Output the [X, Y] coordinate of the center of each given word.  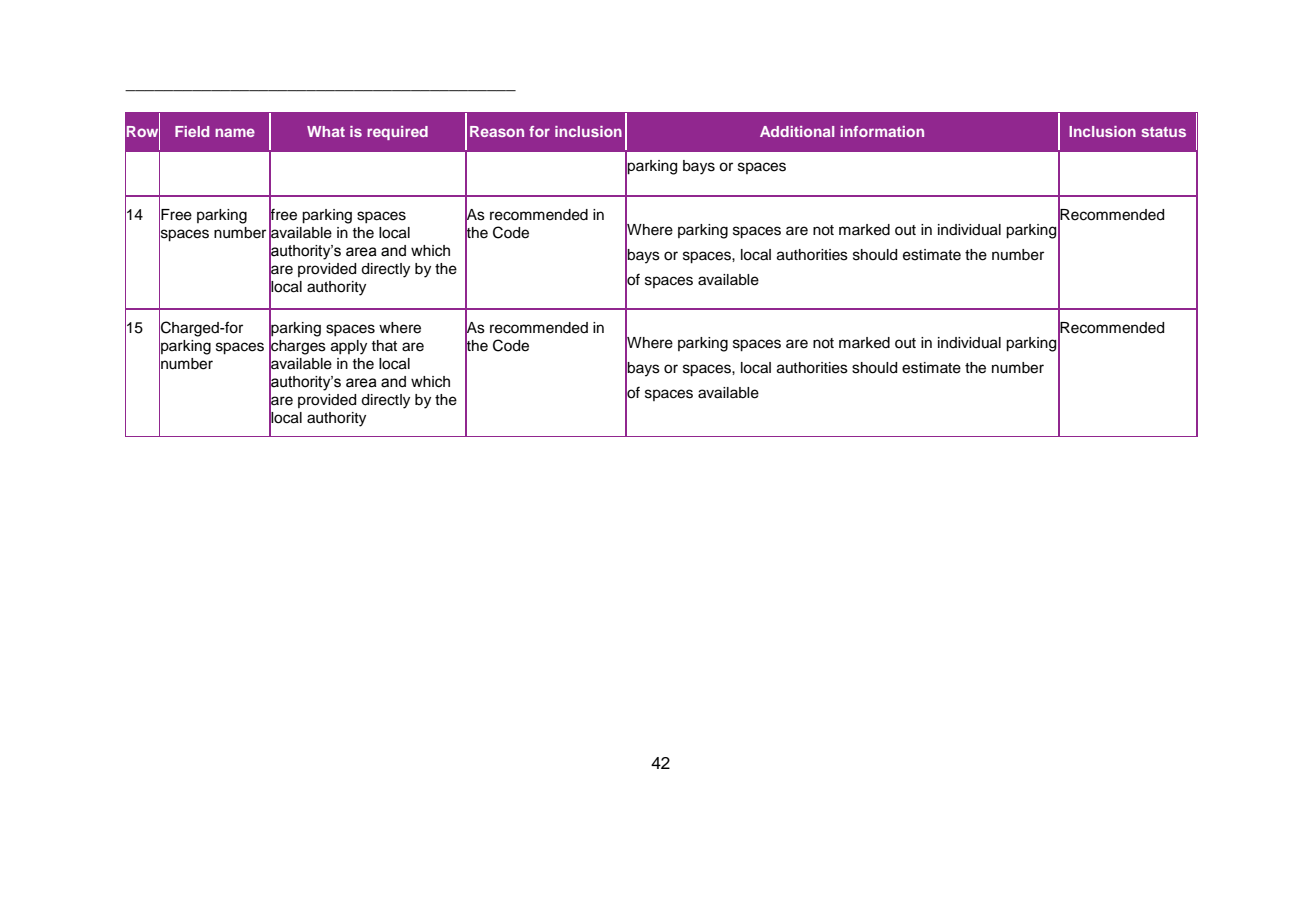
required [397, 133]
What [326, 131]
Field [192, 131]
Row [143, 131]
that [384, 345]
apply [349, 347]
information [882, 131]
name [235, 132]
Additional [797, 131]
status [1164, 132]
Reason [497, 131]
